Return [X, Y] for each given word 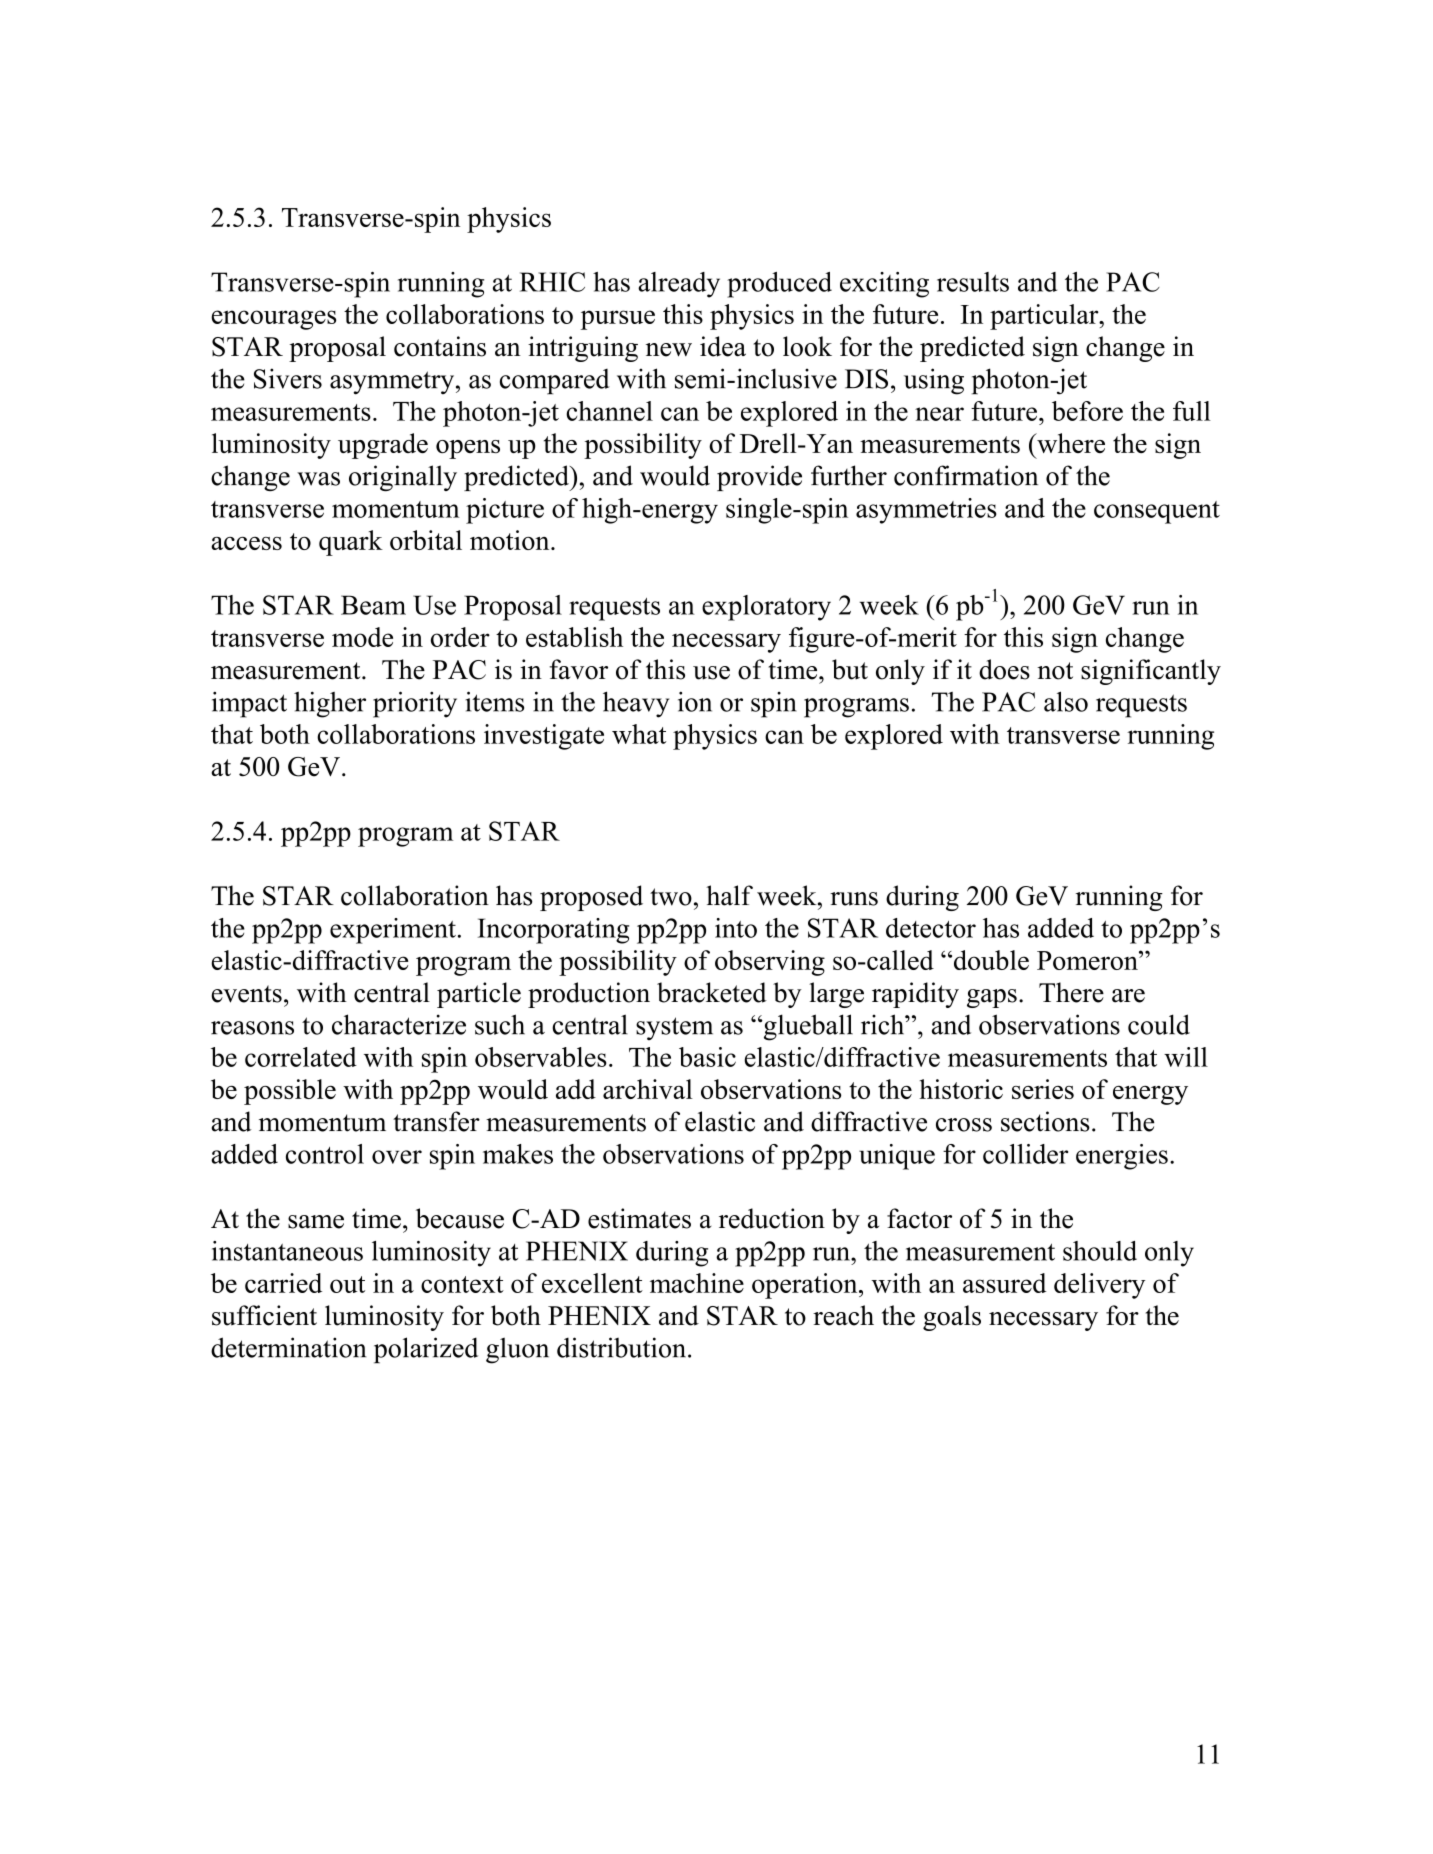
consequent [1157, 512]
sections [1045, 1121]
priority [415, 704]
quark [351, 543]
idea [723, 346]
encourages [273, 320]
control [325, 1154]
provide [759, 478]
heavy [636, 704]
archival [648, 1089]
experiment [393, 931]
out [347, 1284]
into [736, 928]
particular [1045, 317]
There [1071, 992]
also [1066, 701]
